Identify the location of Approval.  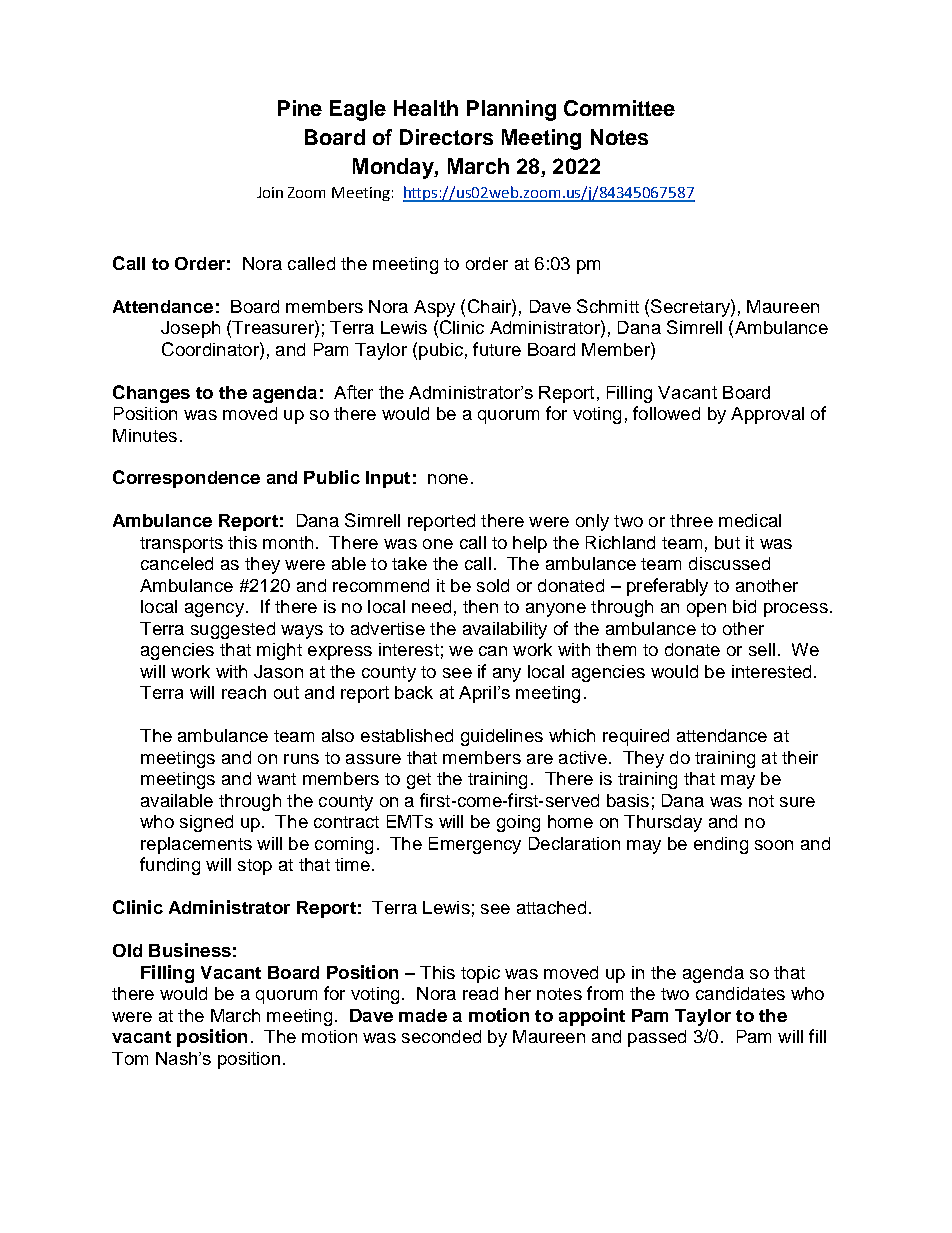
(767, 415).
